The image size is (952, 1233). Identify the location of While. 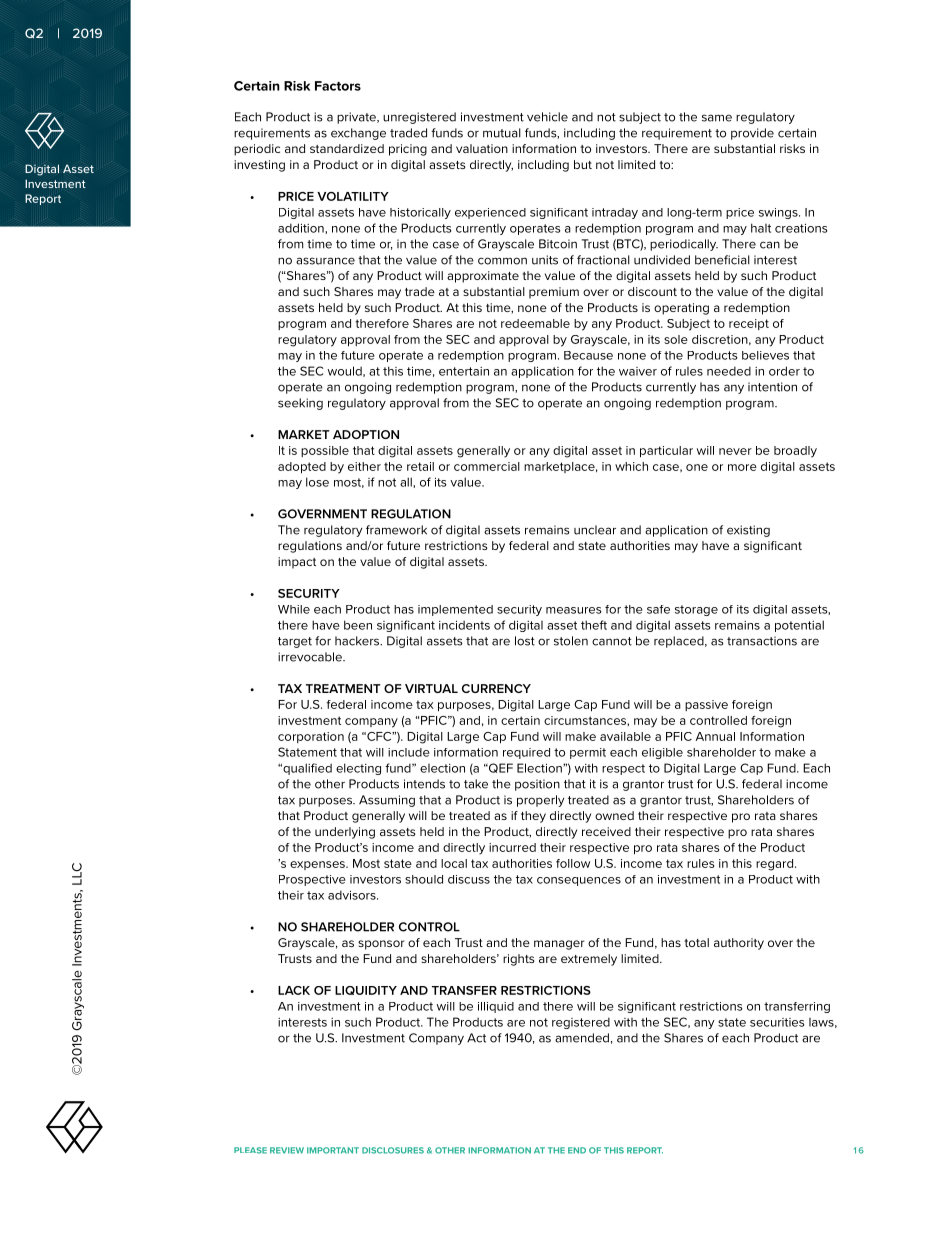
(294, 609).
